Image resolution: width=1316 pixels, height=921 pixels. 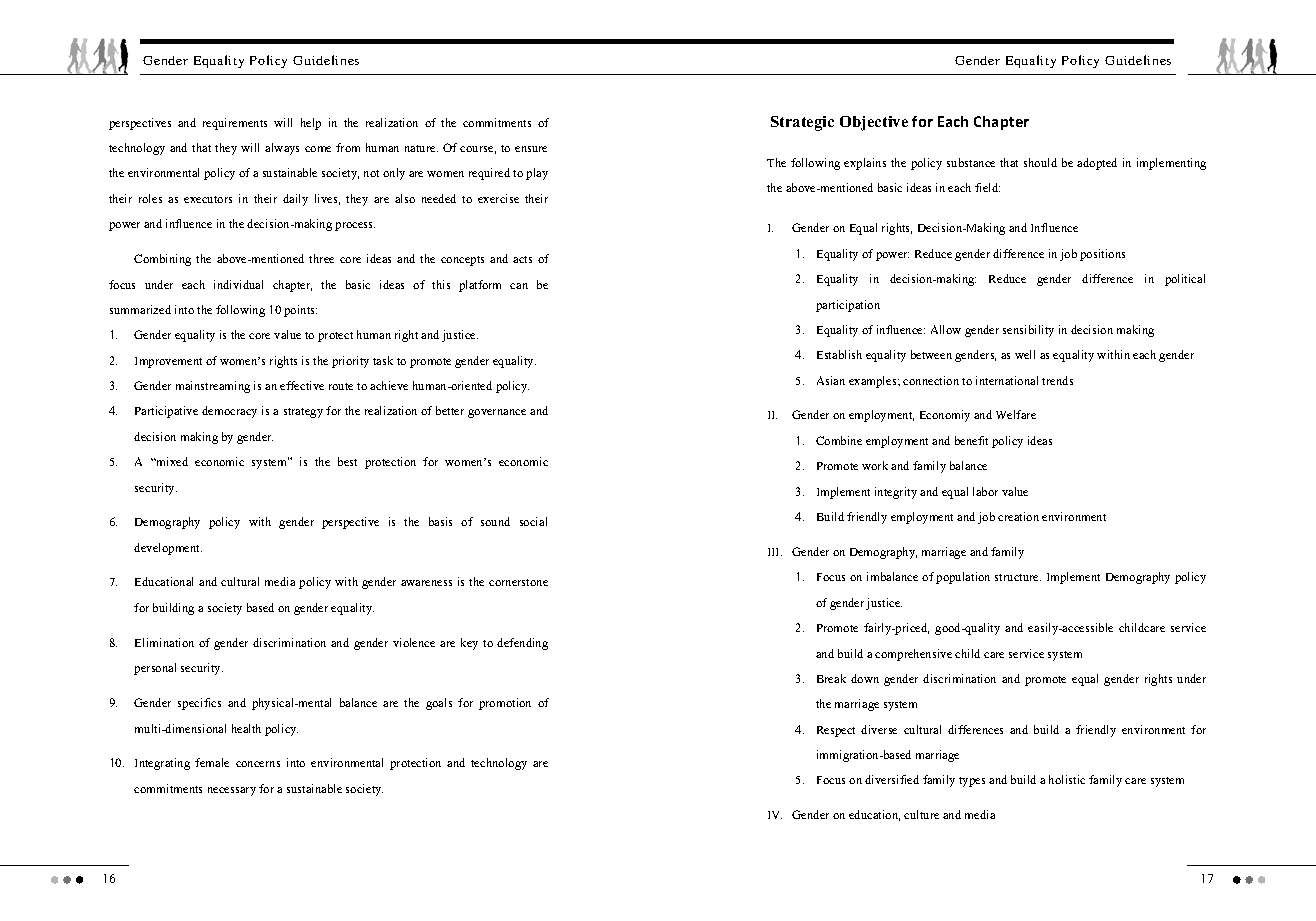 I want to click on necessary, so click(x=232, y=791).
